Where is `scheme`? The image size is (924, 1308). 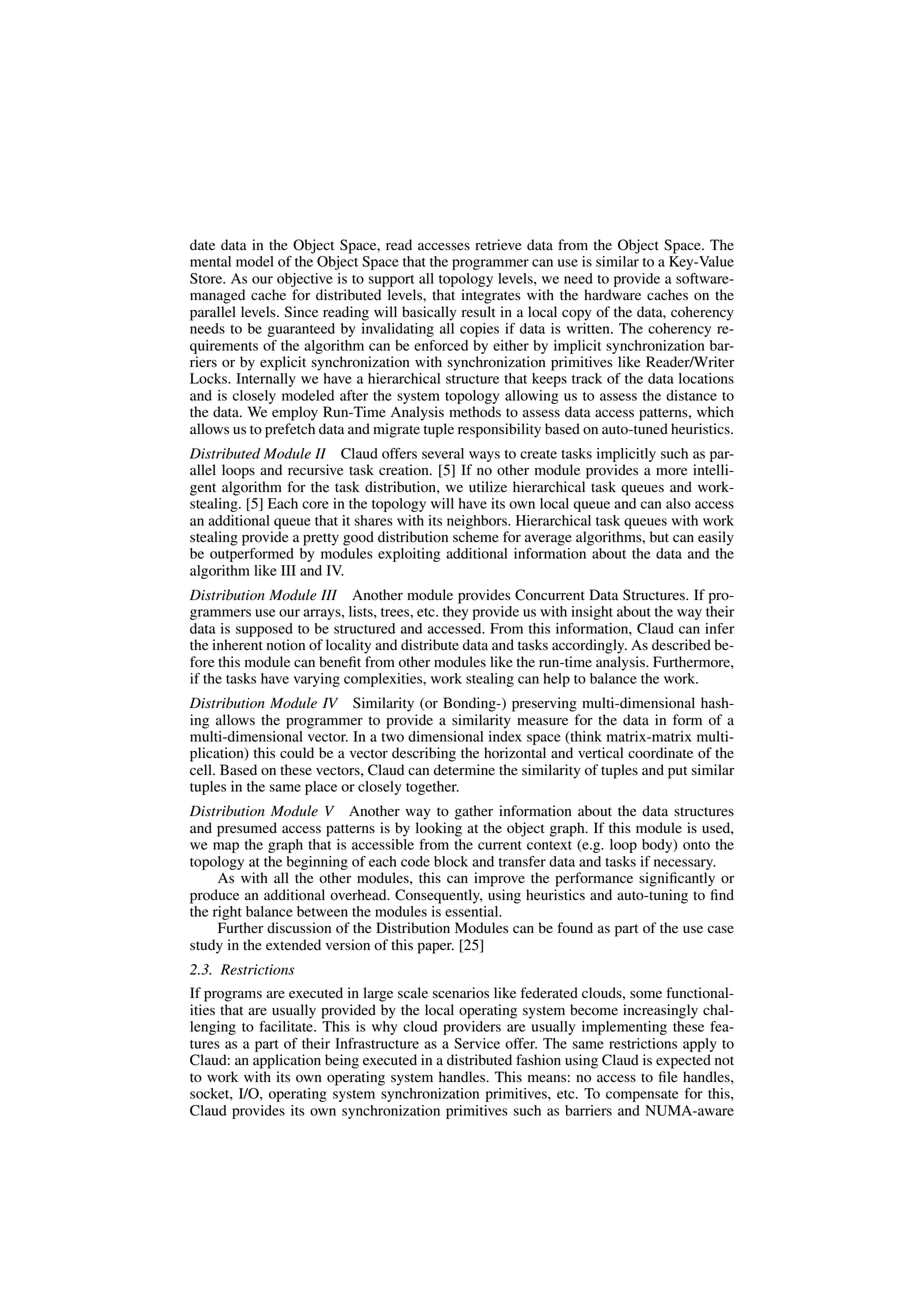 scheme is located at coordinates (476, 537).
